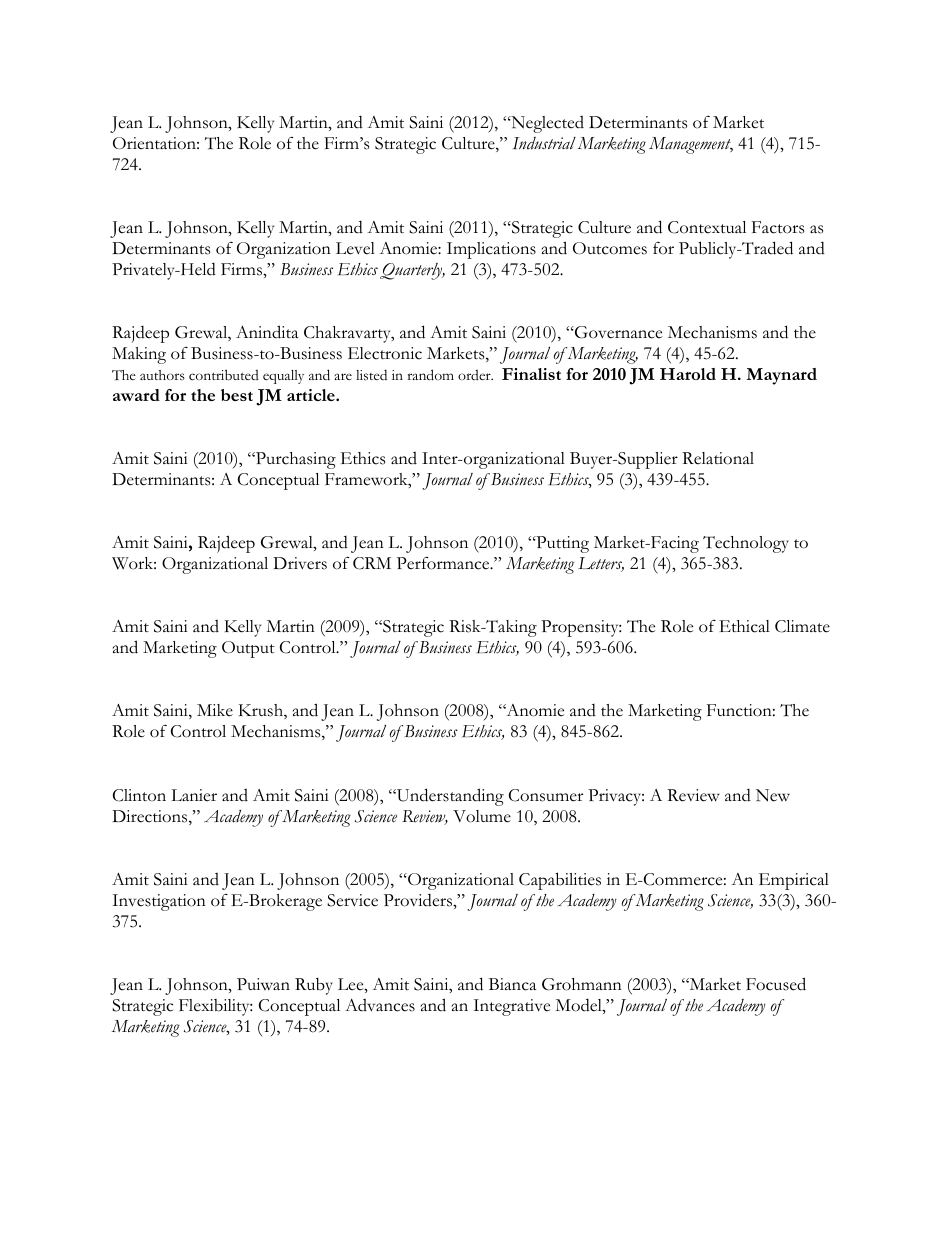 The image size is (952, 1233). Describe the element at coordinates (744, 626) in the image. I see `Ethical` at that location.
